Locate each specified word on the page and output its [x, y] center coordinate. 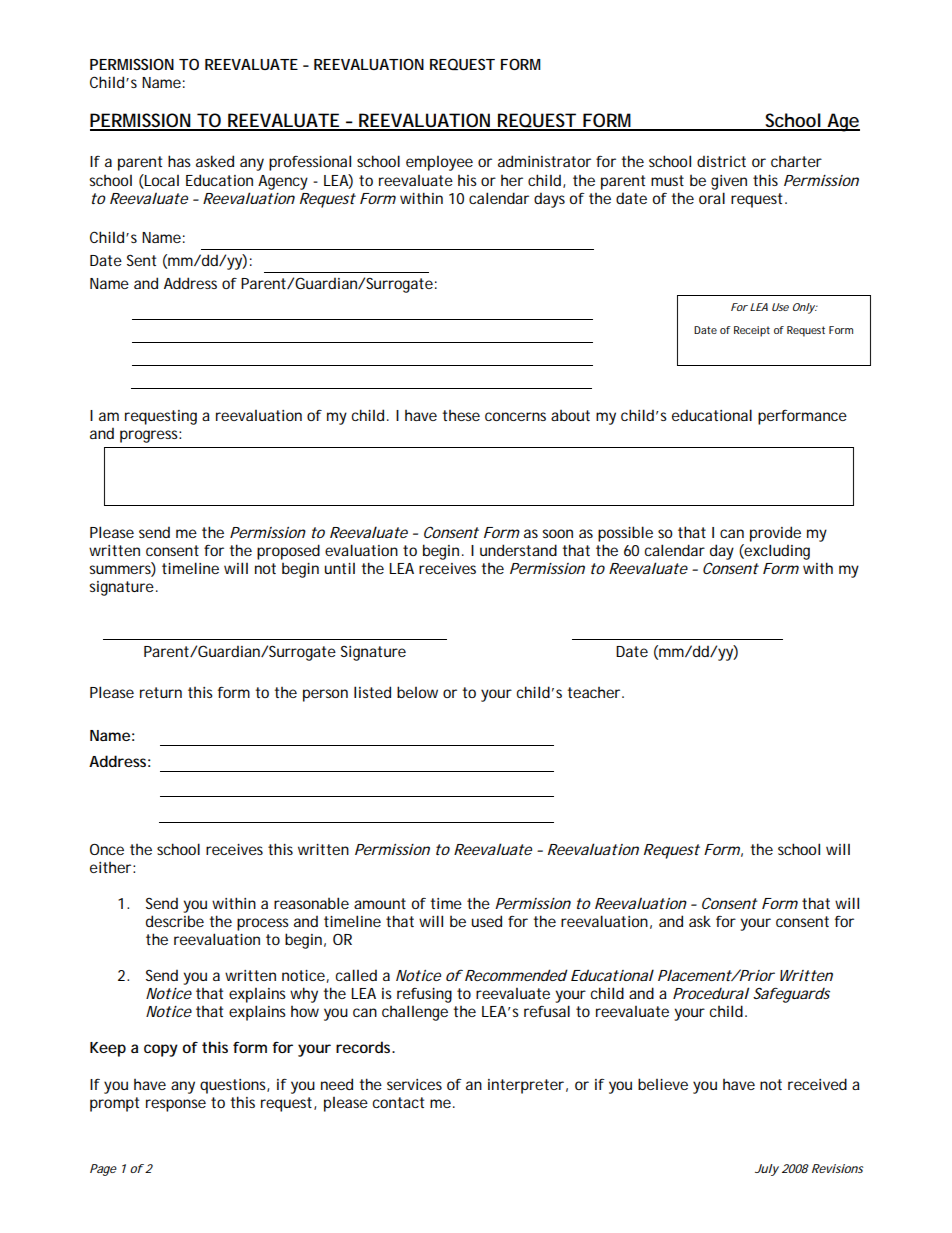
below [417, 692]
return [161, 692]
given [729, 182]
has [179, 161]
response [176, 1105]
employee [439, 163]
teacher [593, 692]
